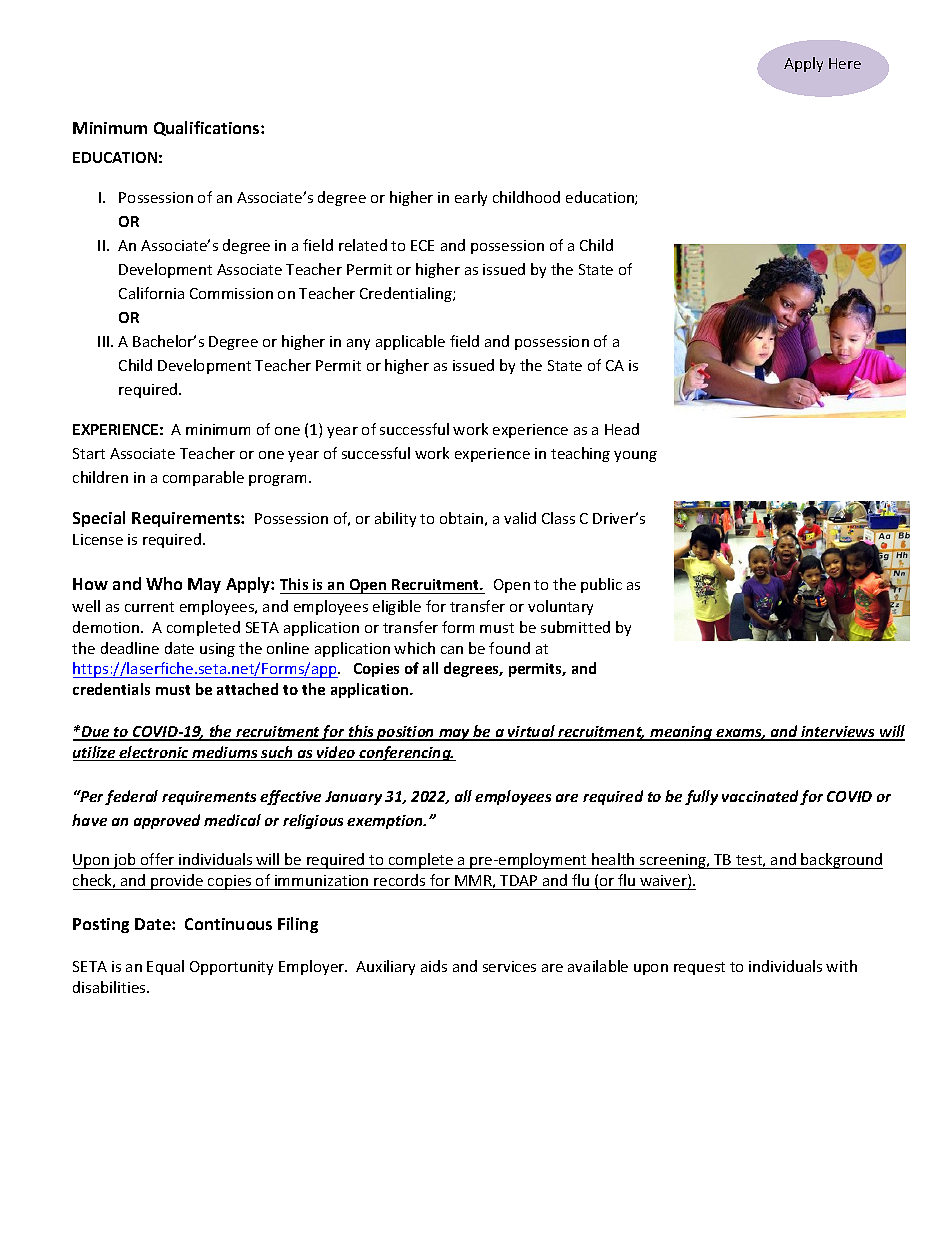  What do you see at coordinates (761, 797) in the image?
I see `vaccinated` at bounding box center [761, 797].
